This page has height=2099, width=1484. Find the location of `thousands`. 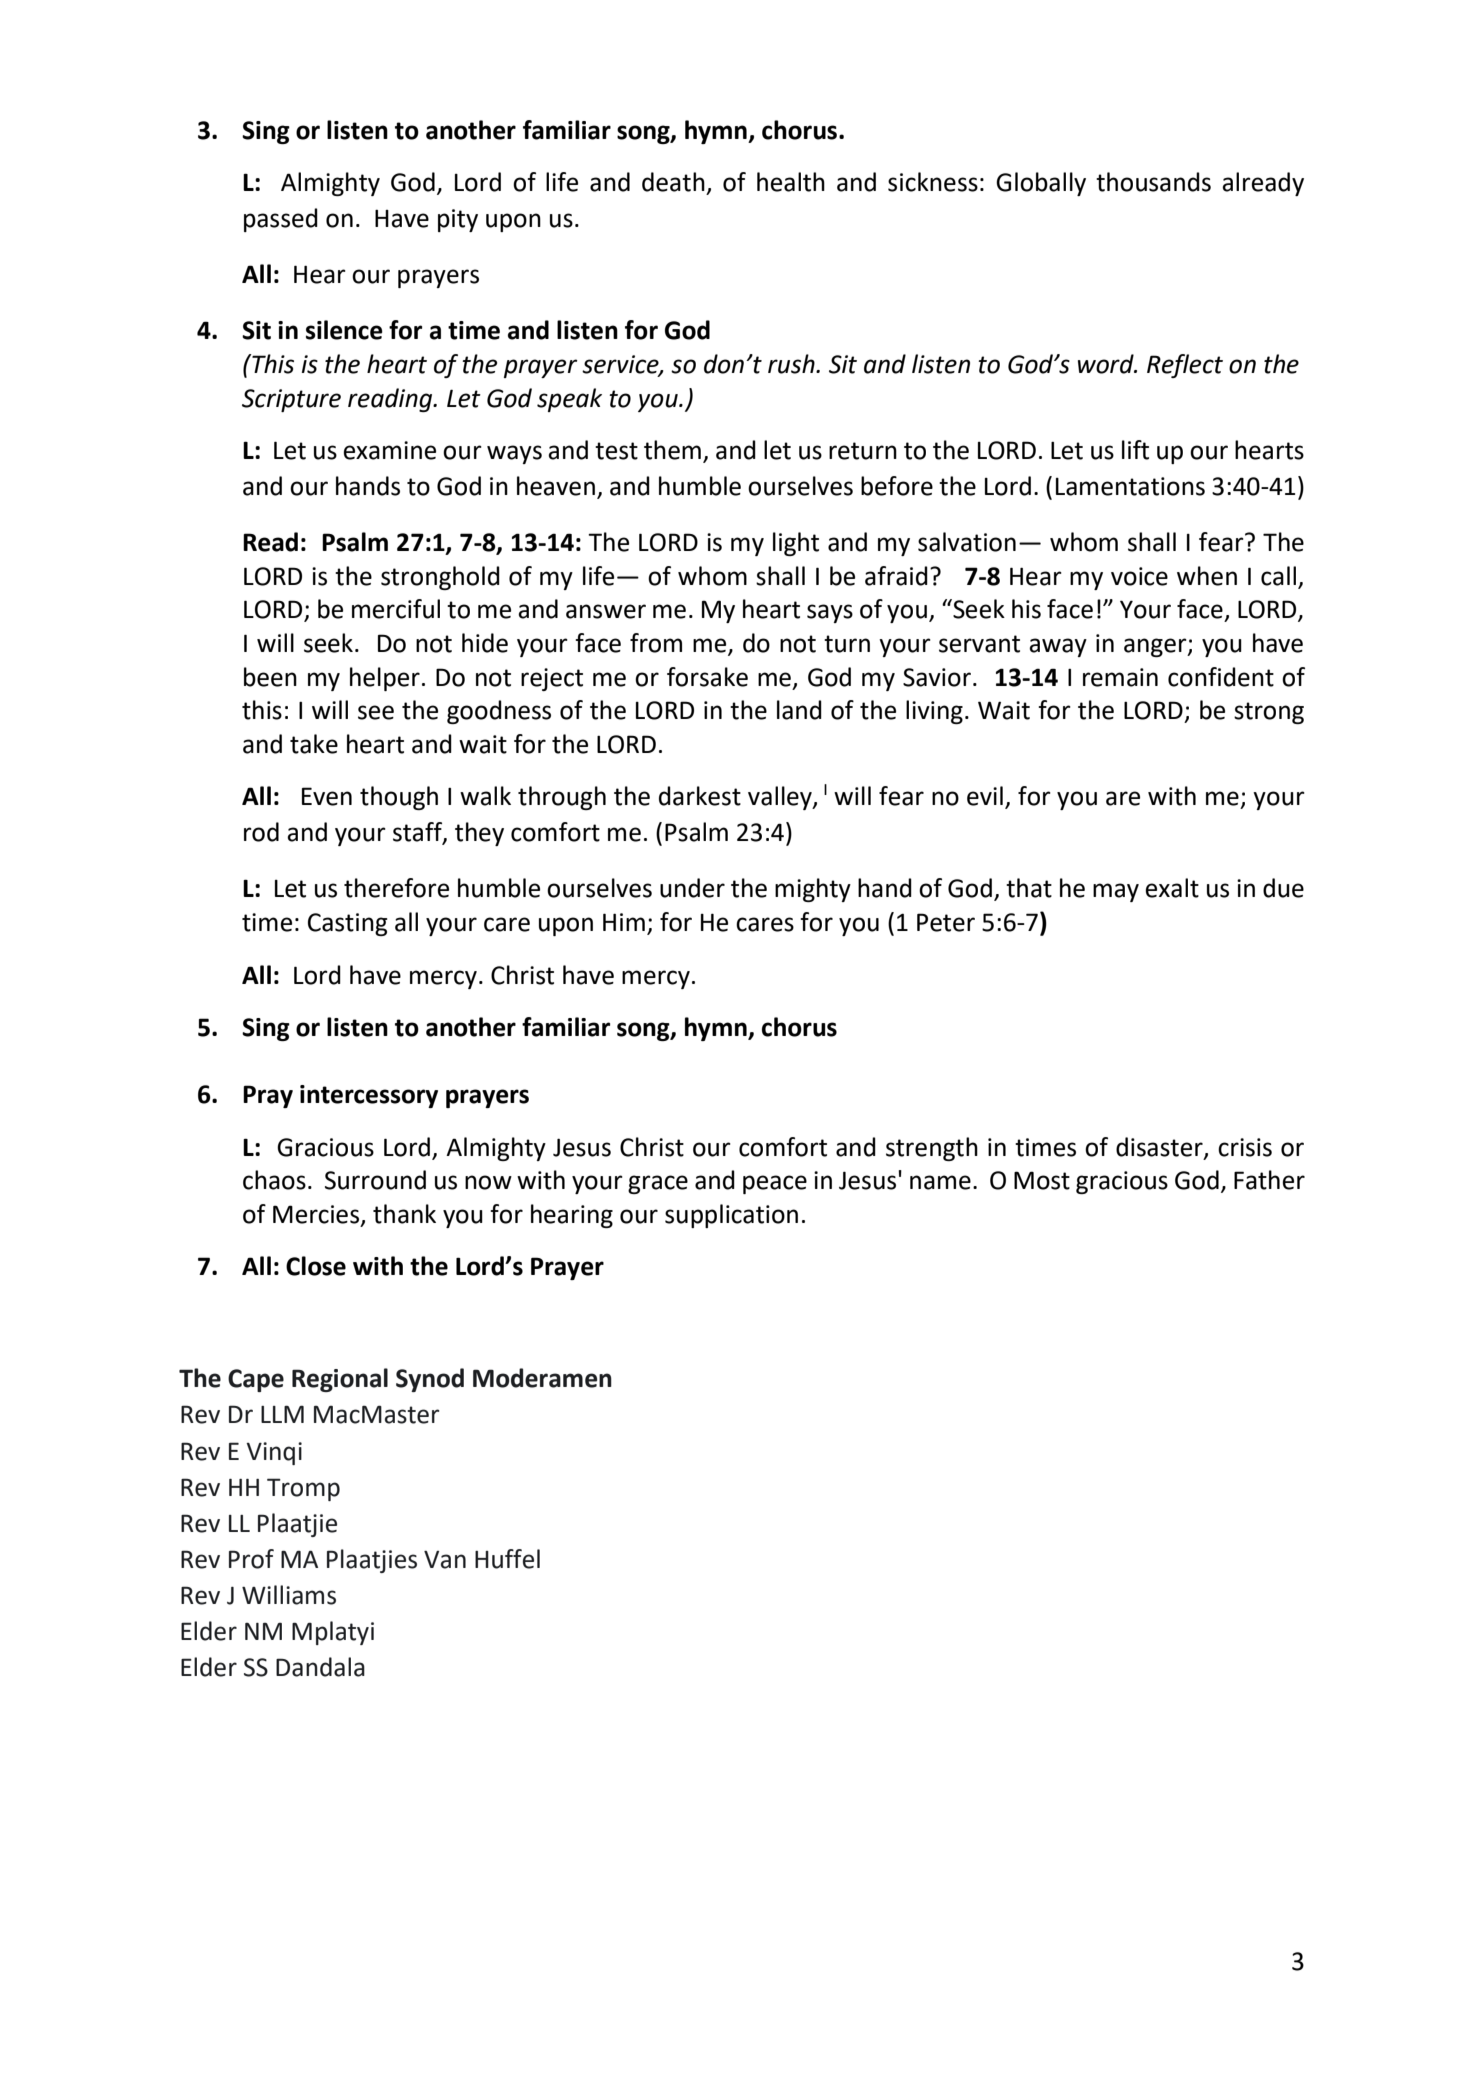

thousands is located at coordinates (1153, 182).
